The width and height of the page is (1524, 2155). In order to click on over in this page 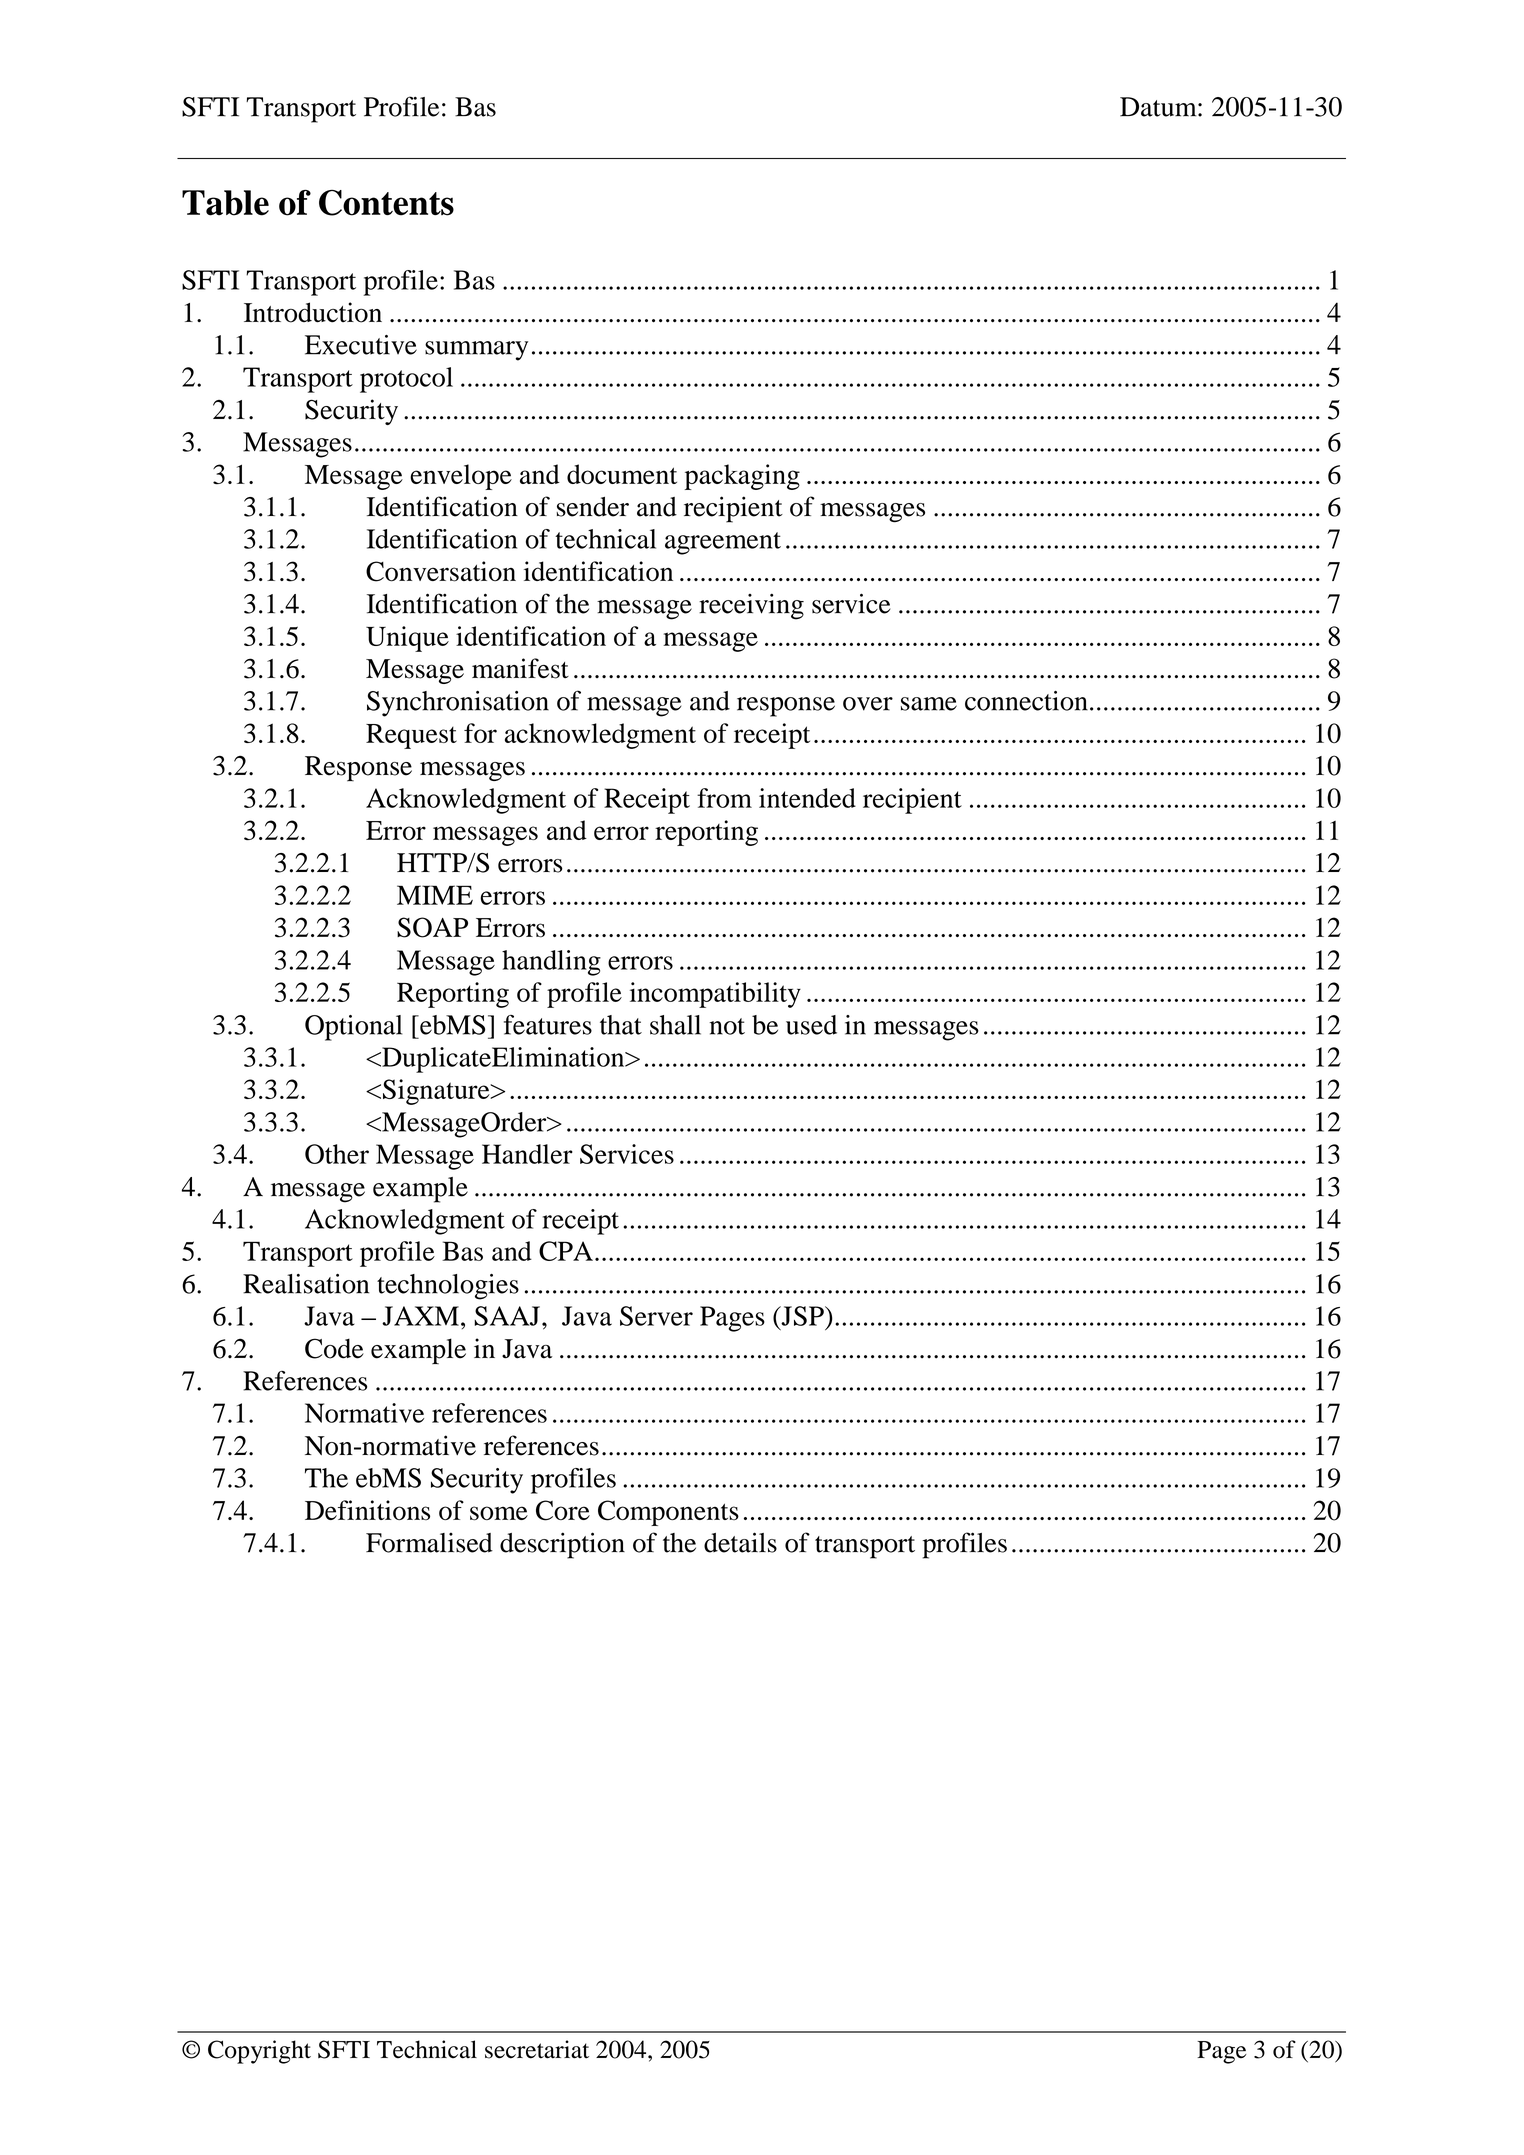, I will do `click(868, 704)`.
